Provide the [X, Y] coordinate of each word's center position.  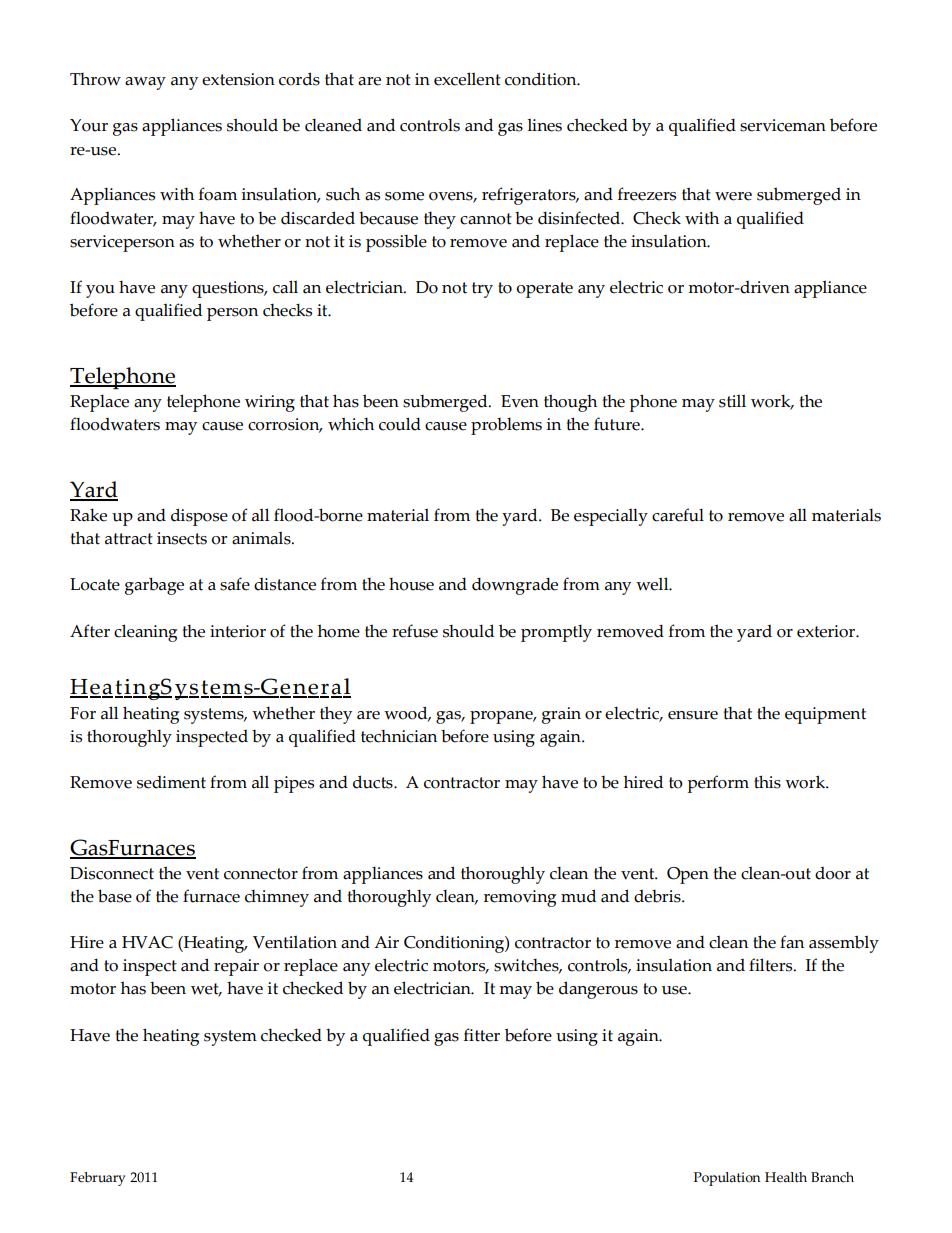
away [145, 83]
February [98, 1179]
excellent [467, 79]
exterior [827, 631]
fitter [482, 1035]
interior [238, 631]
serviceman [783, 125]
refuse [415, 631]
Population [727, 1179]
